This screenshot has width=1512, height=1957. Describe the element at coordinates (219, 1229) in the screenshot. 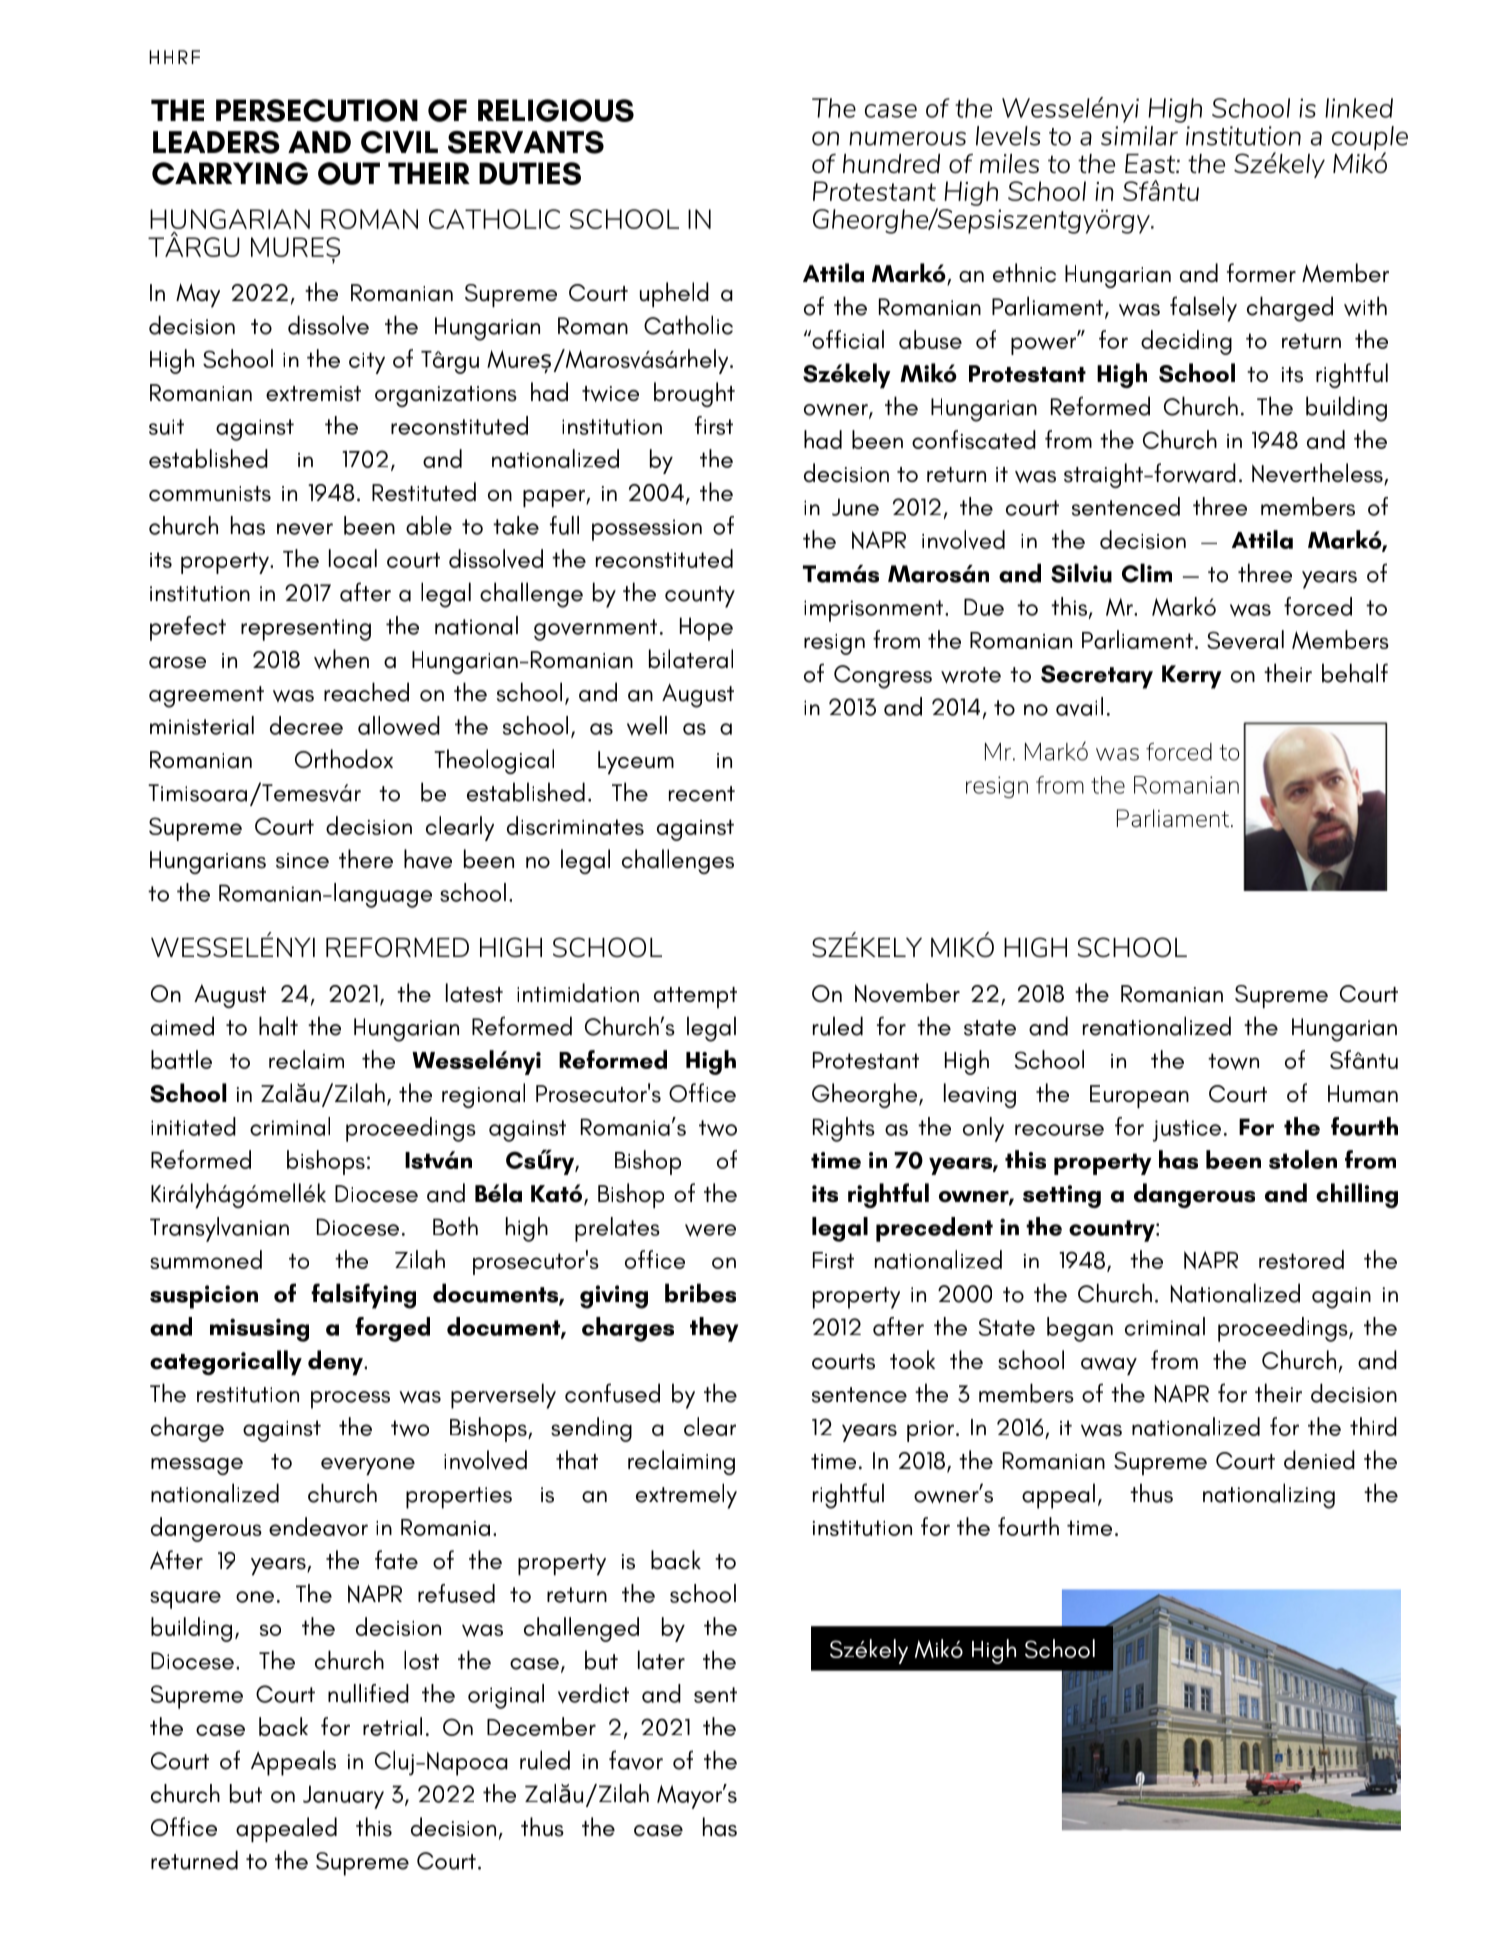

I see `Transylvanian` at that location.
